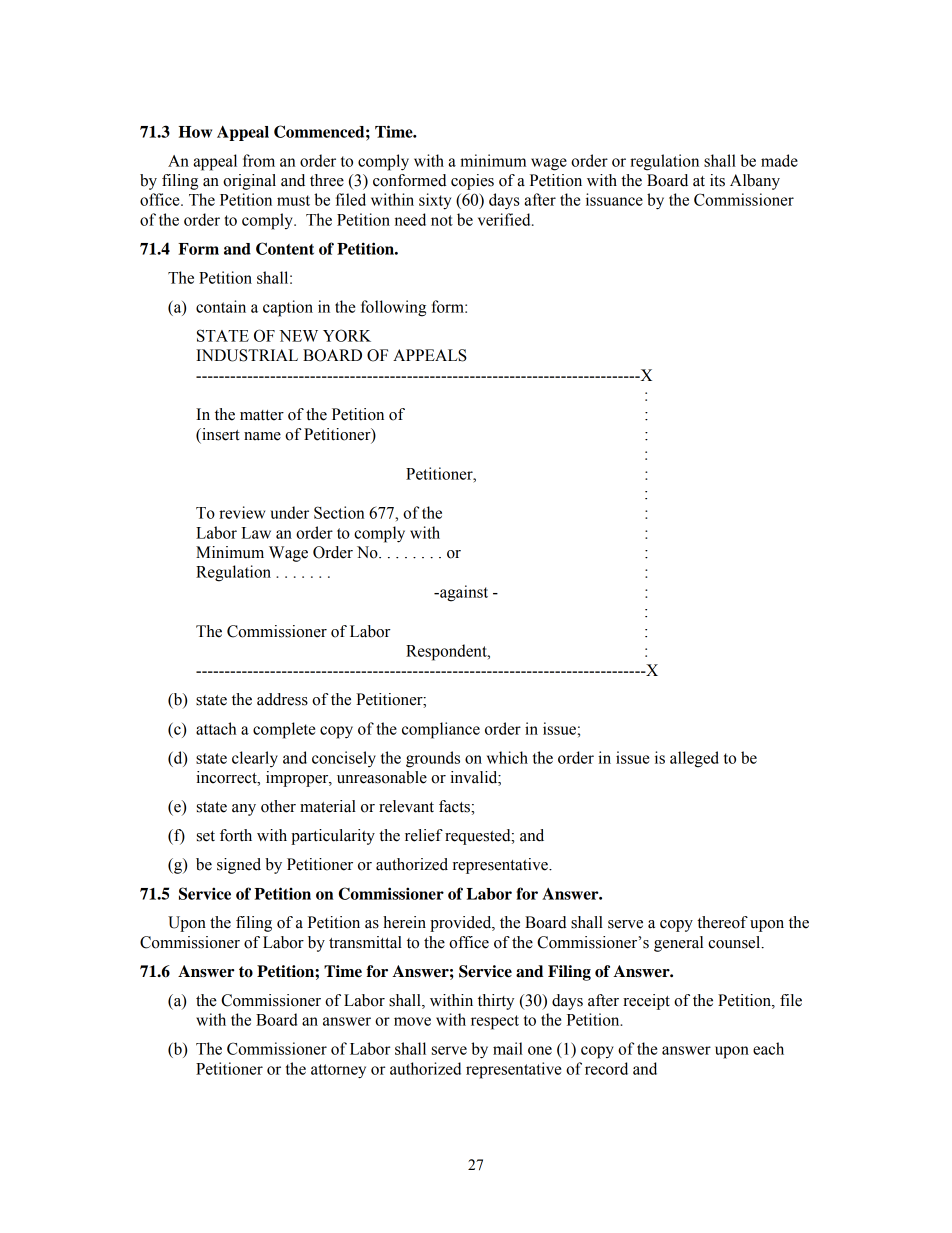  What do you see at coordinates (717, 180) in the page?
I see `its` at bounding box center [717, 180].
